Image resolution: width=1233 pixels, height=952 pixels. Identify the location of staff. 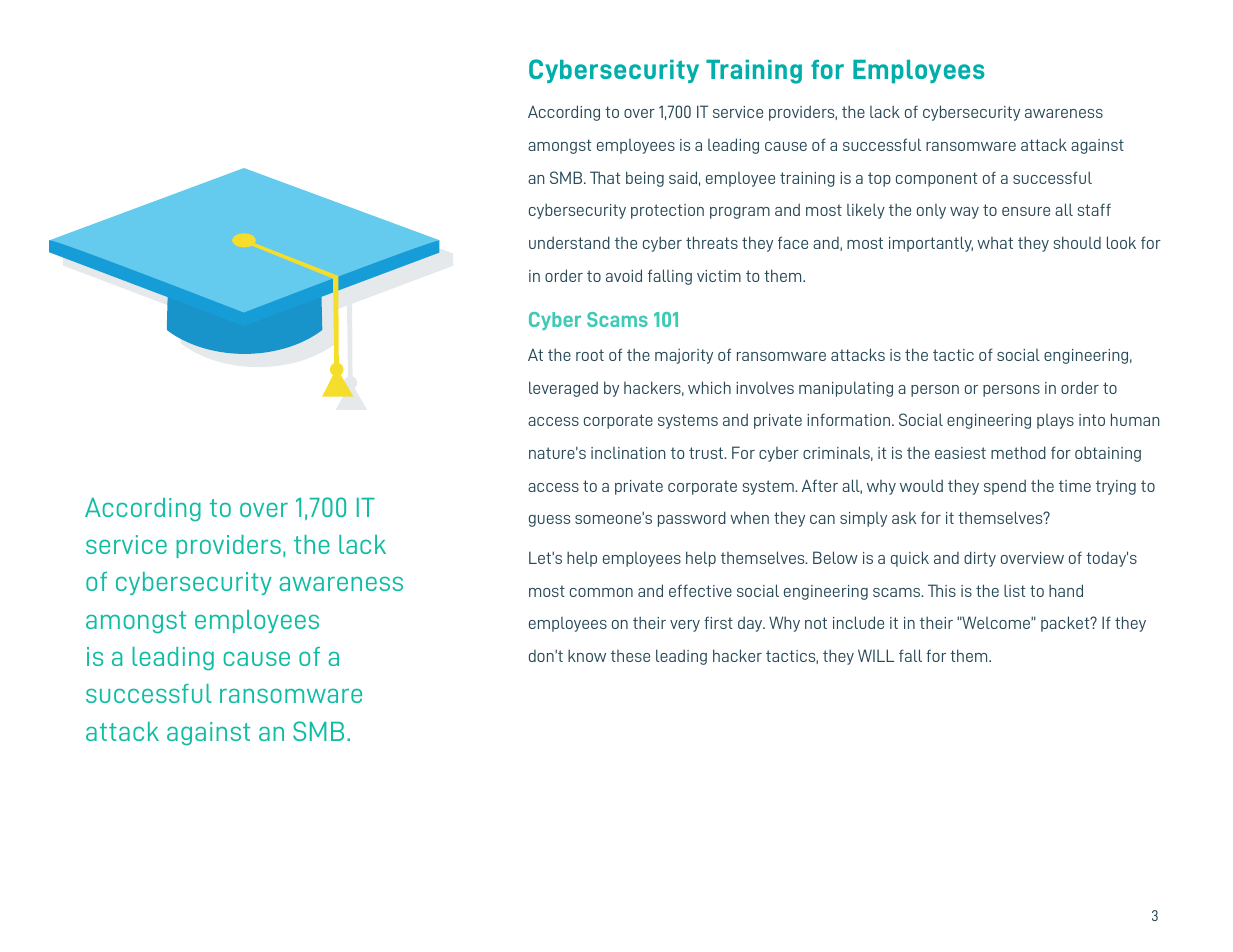
(1094, 209).
